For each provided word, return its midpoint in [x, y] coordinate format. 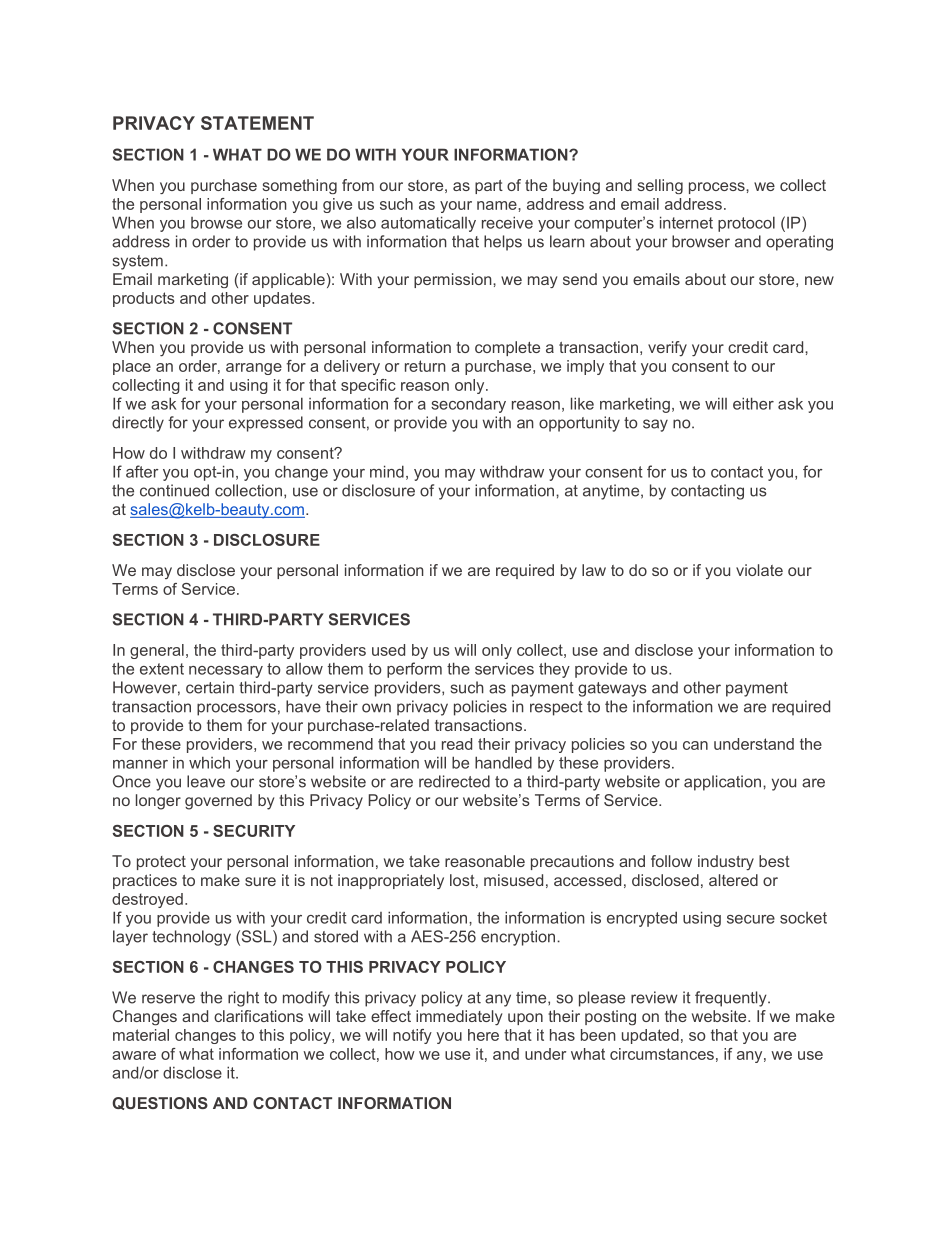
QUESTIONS [160, 1103]
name [498, 205]
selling [660, 186]
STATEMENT [257, 123]
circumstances [662, 1054]
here [483, 1035]
